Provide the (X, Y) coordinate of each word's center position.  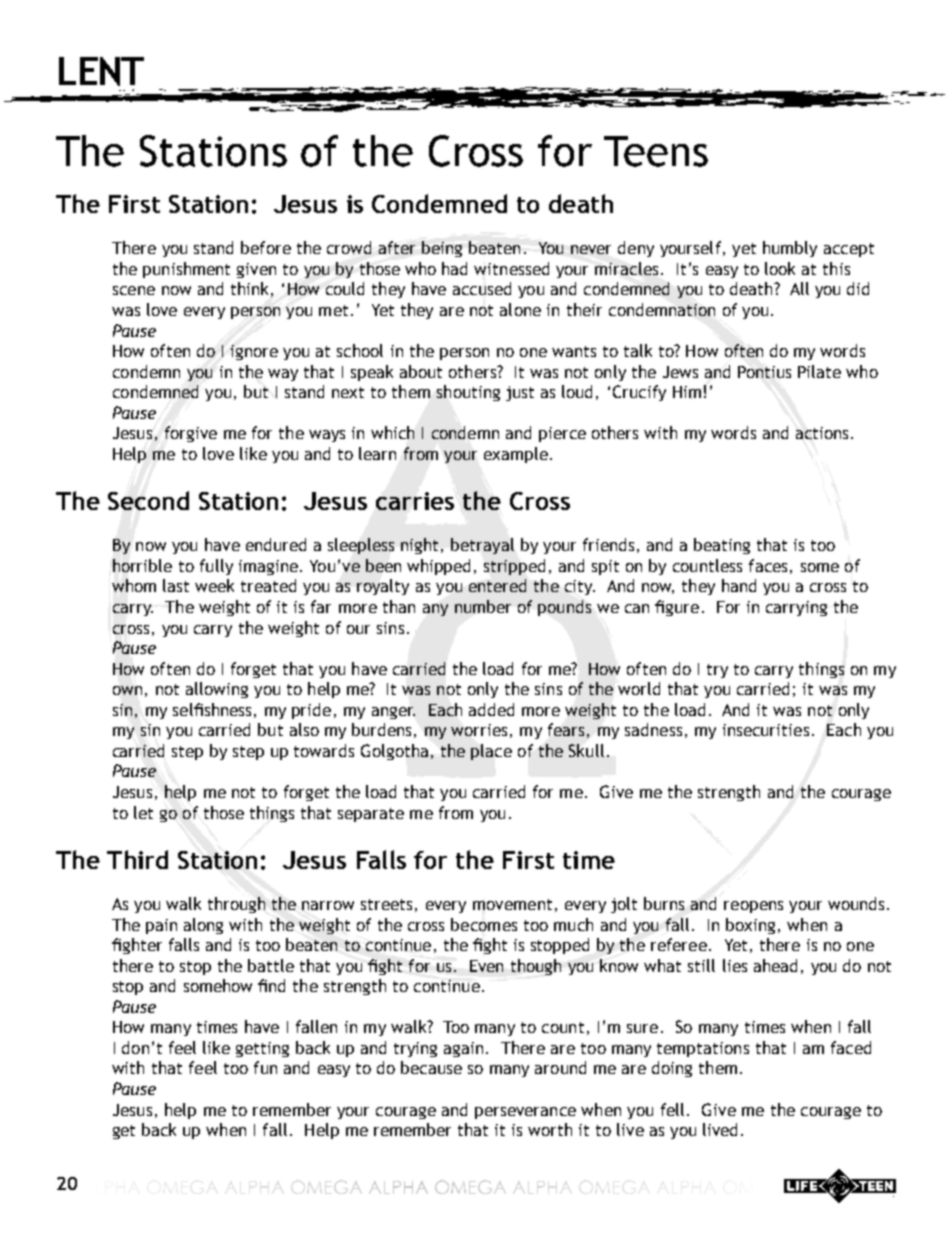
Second (148, 500)
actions (822, 433)
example (516, 455)
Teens (656, 151)
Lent (101, 71)
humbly (790, 249)
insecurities (766, 730)
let (143, 812)
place (491, 752)
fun (265, 1067)
